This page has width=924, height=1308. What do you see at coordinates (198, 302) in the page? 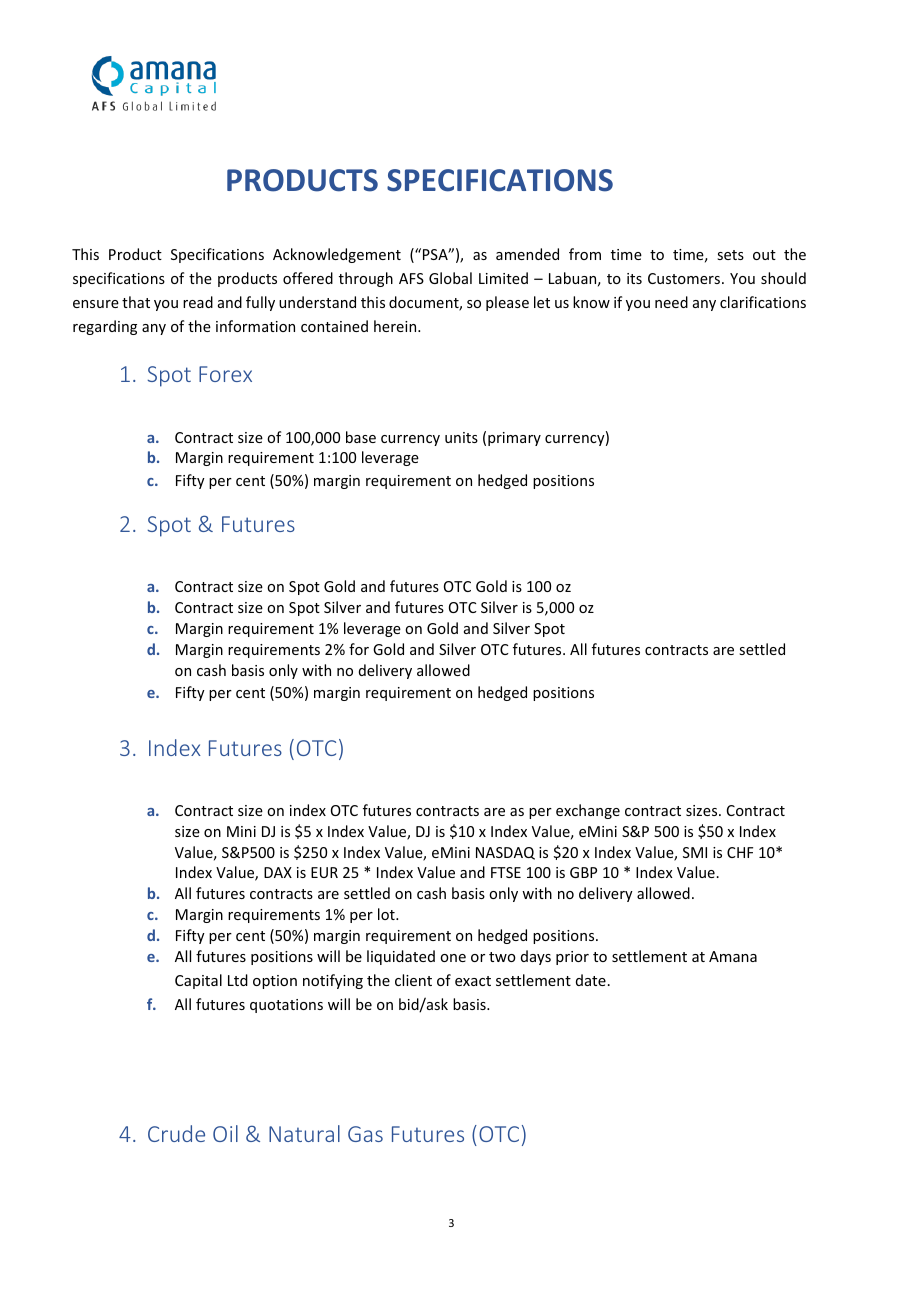
I see `read` at bounding box center [198, 302].
